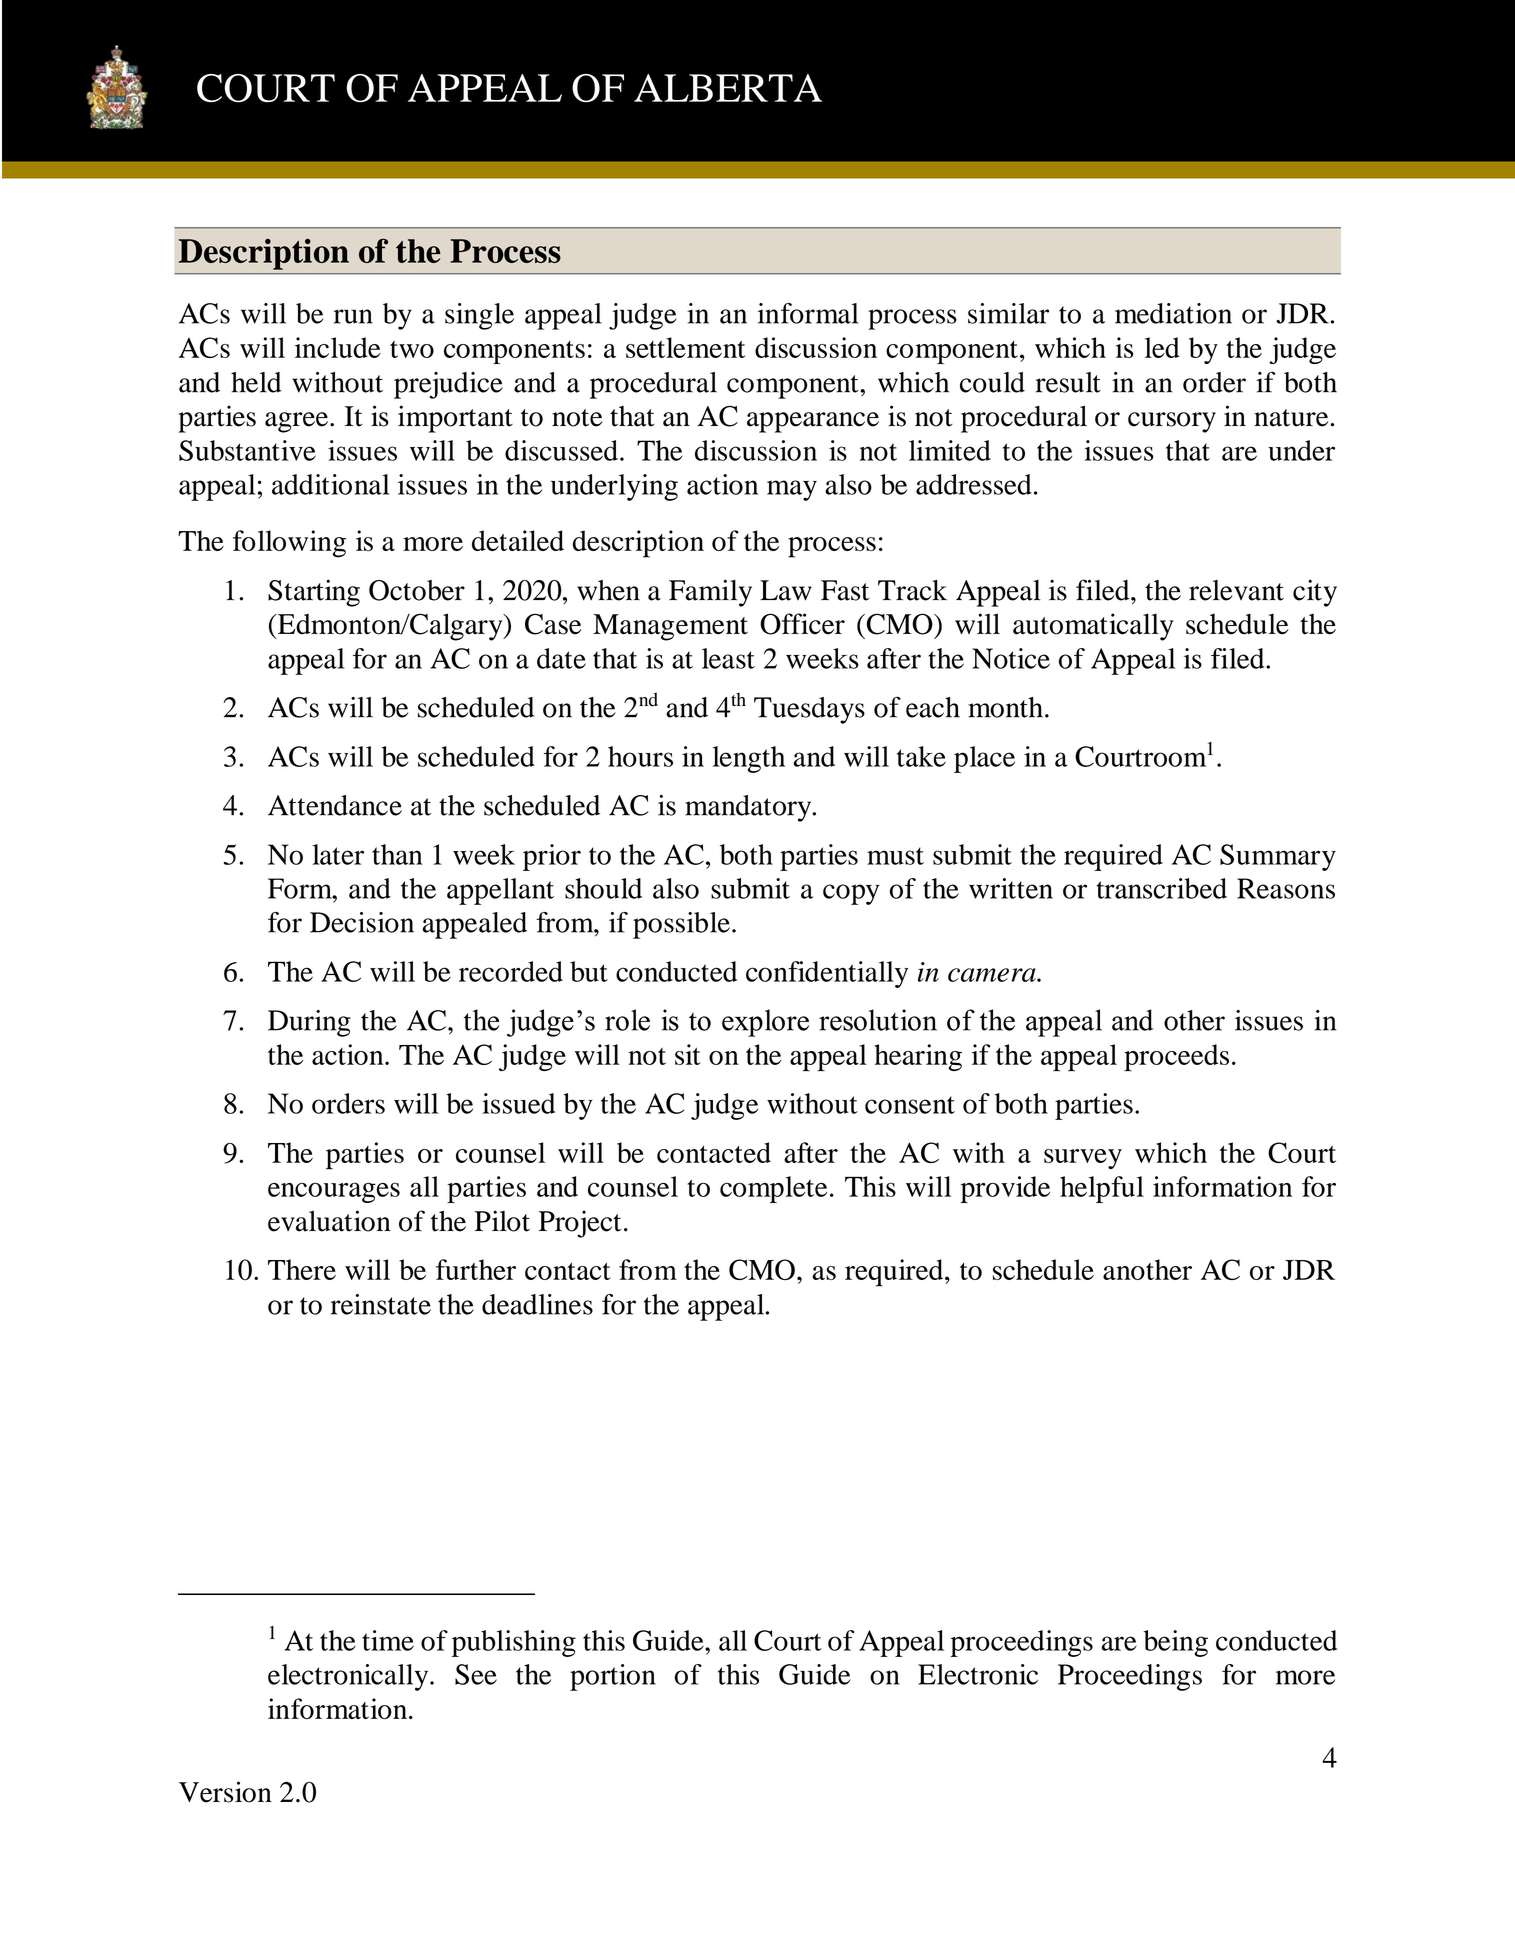  What do you see at coordinates (728, 658) in the page?
I see `least` at bounding box center [728, 658].
